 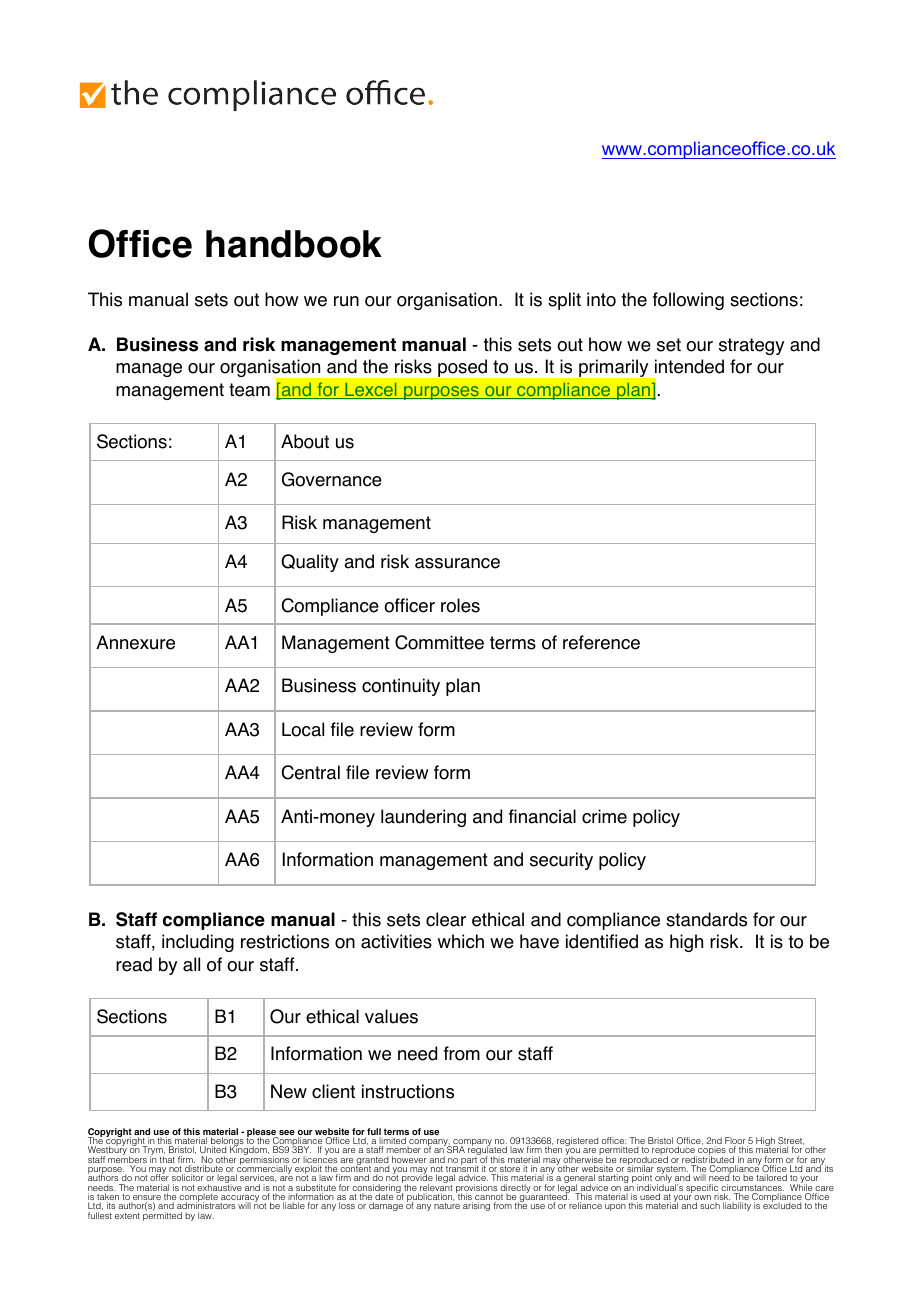 I want to click on Quality, so click(x=310, y=563).
